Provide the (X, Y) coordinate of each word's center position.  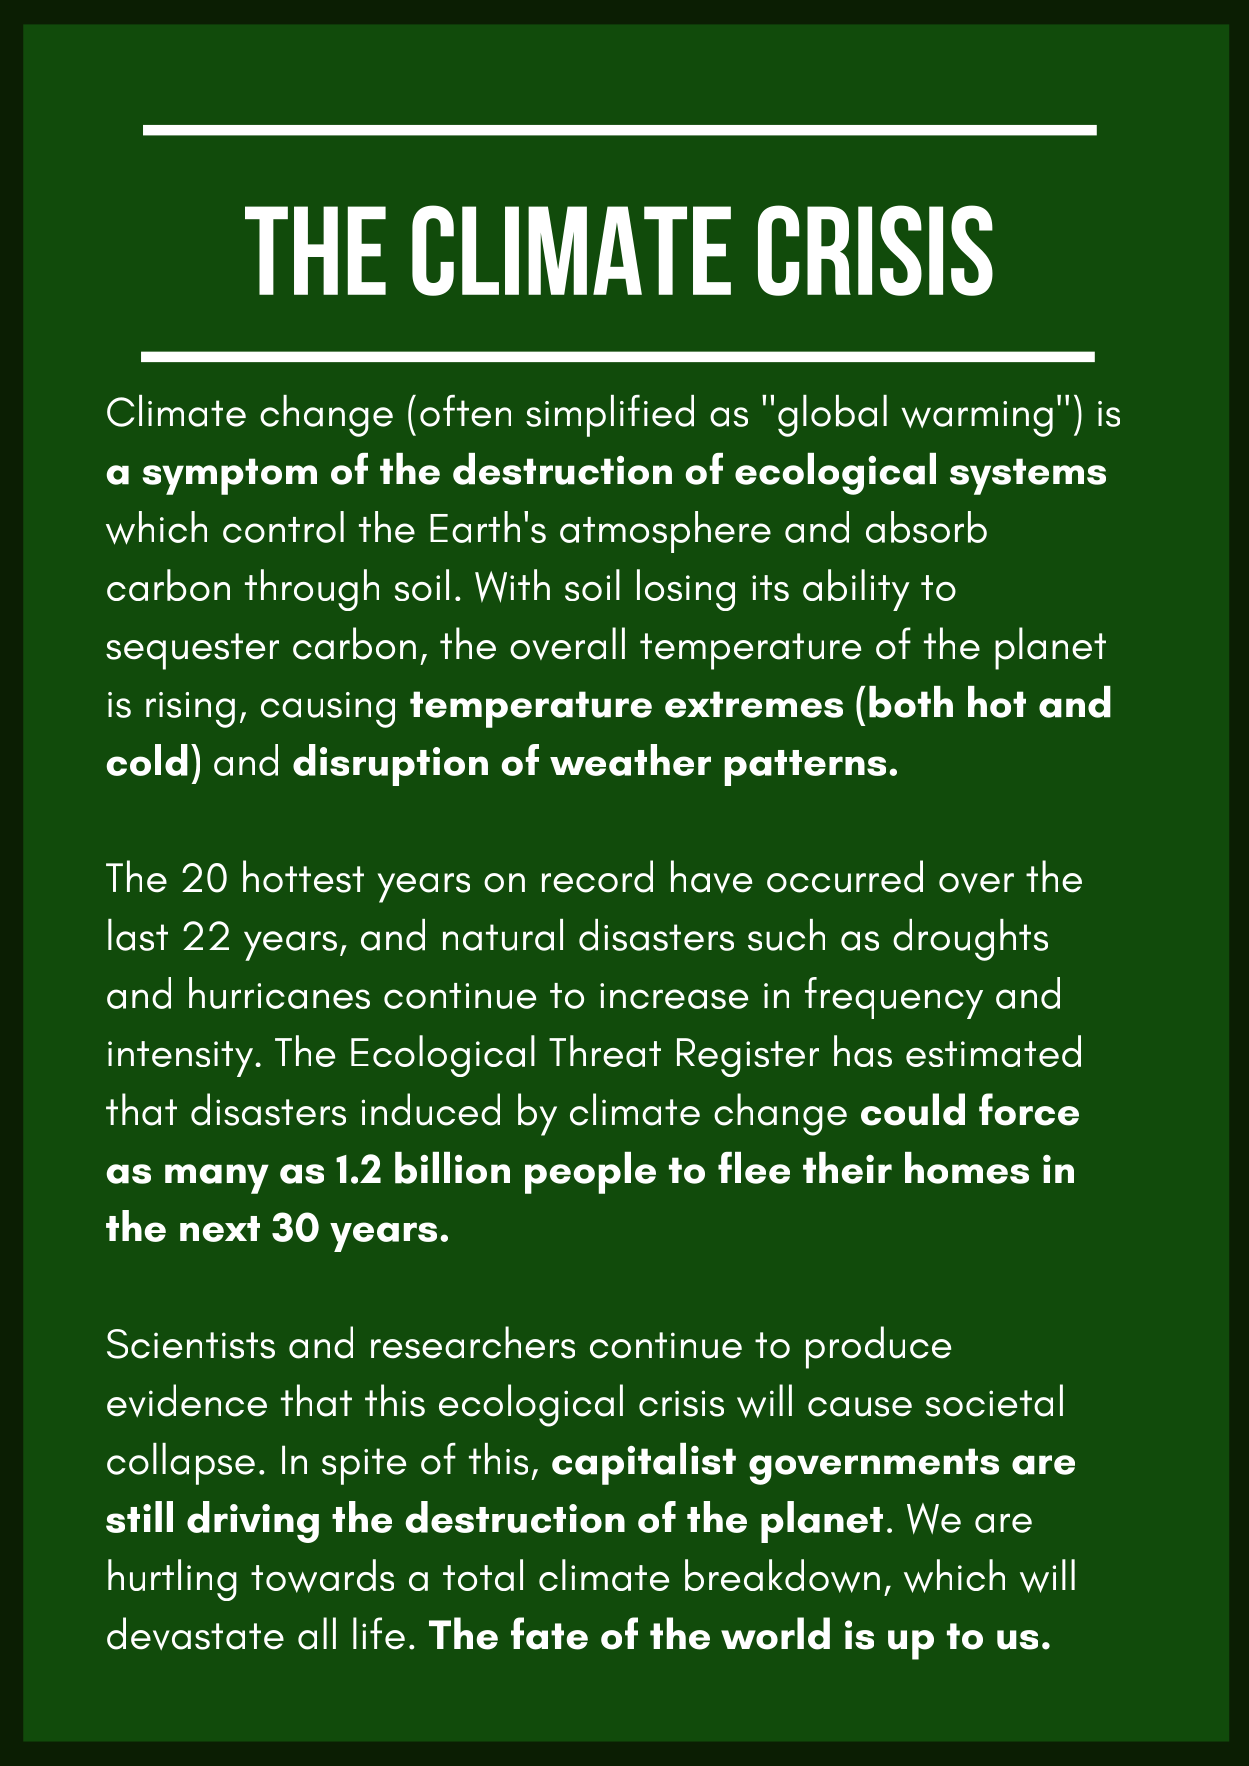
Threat (605, 1051)
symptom (229, 476)
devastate (195, 1634)
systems (1028, 476)
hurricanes (279, 993)
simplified (610, 415)
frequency (894, 998)
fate (549, 1633)
